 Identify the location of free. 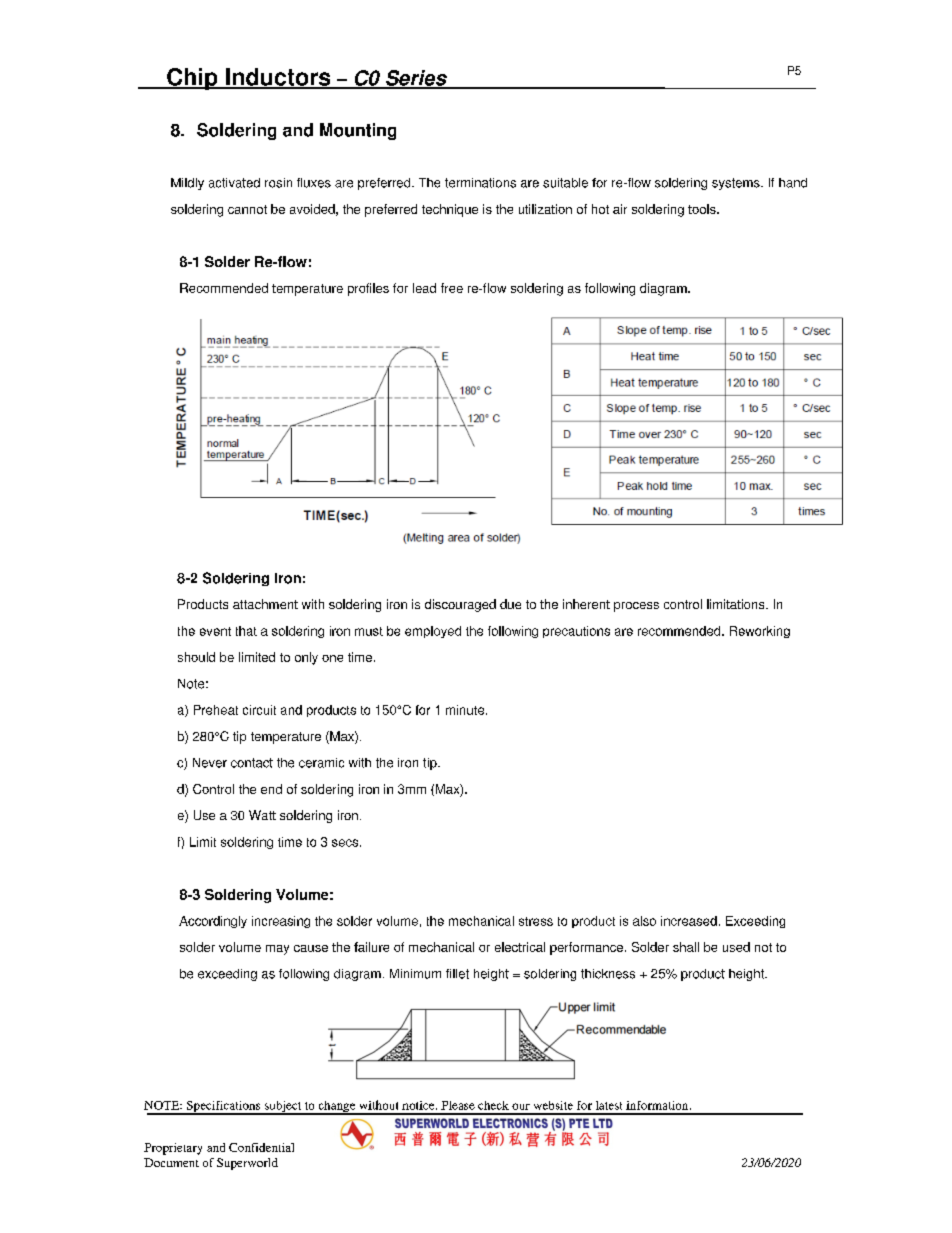
(452, 288).
